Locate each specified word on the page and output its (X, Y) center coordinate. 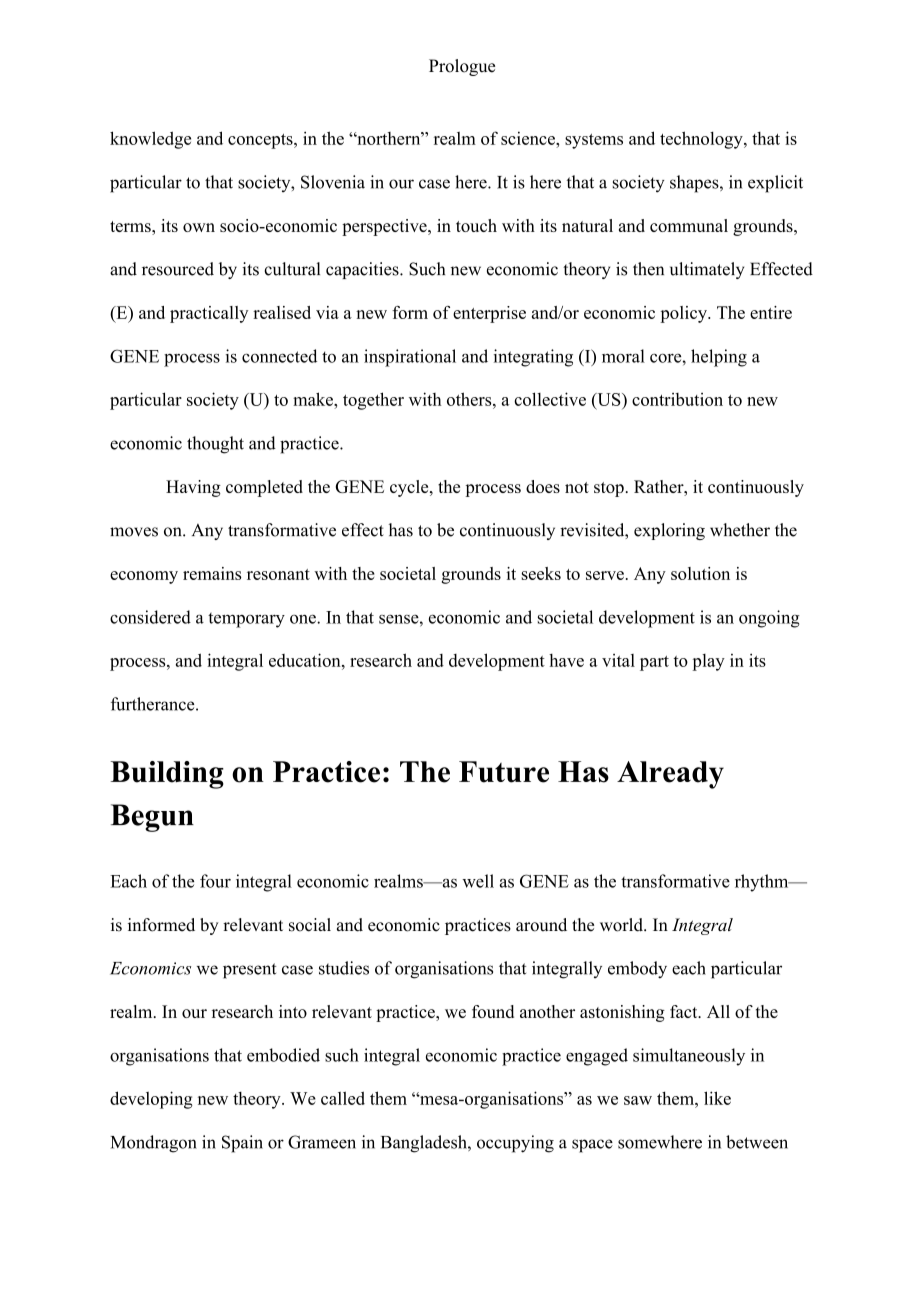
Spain (242, 1144)
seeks (541, 573)
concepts (261, 141)
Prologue (462, 67)
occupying (515, 1144)
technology (702, 140)
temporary (246, 620)
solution (700, 573)
